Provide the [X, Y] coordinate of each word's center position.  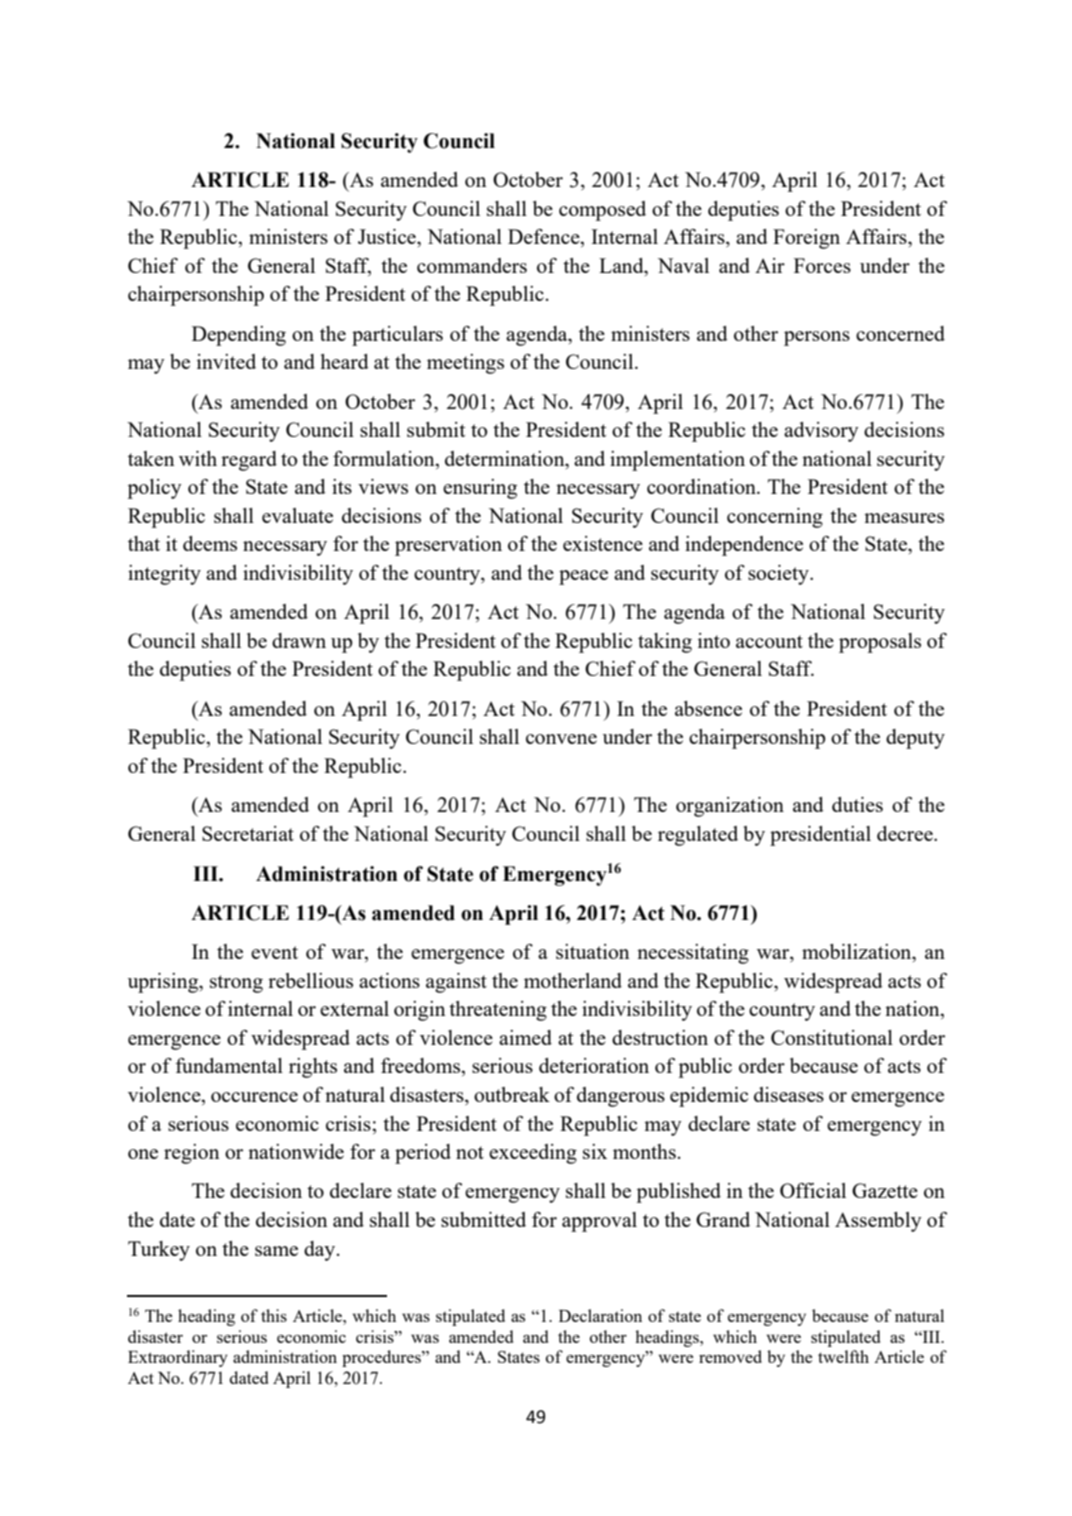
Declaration [600, 1315]
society [779, 575]
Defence [545, 238]
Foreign [806, 239]
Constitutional [832, 1037]
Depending [239, 336]
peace [583, 577]
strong [236, 984]
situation [593, 951]
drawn [299, 640]
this [274, 1315]
